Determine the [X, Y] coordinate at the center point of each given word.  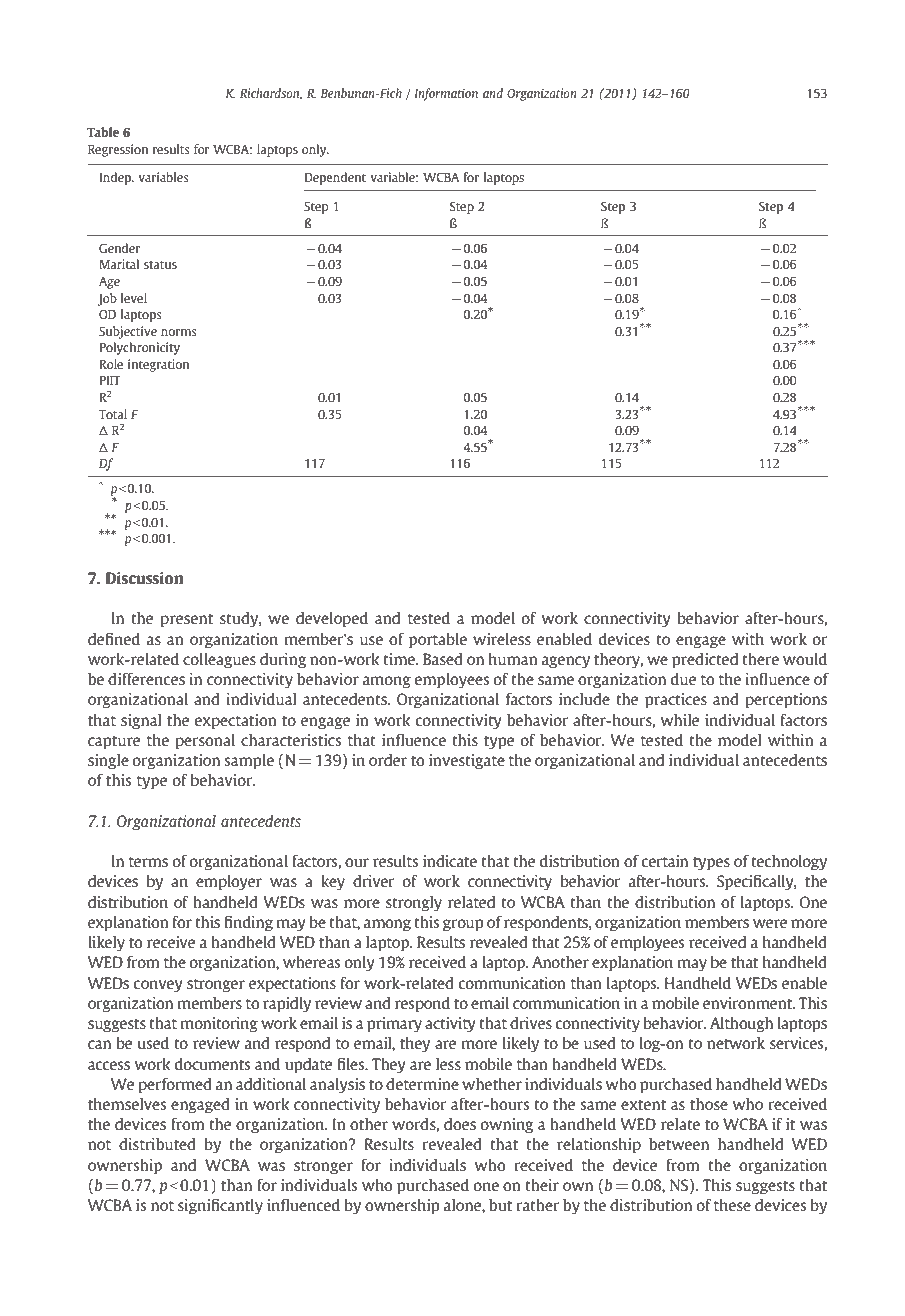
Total [113, 414]
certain [665, 861]
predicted [705, 661]
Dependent [335, 178]
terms [148, 862]
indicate [450, 861]
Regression [118, 150]
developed [332, 620]
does [460, 1124]
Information [446, 94]
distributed [157, 1144]
